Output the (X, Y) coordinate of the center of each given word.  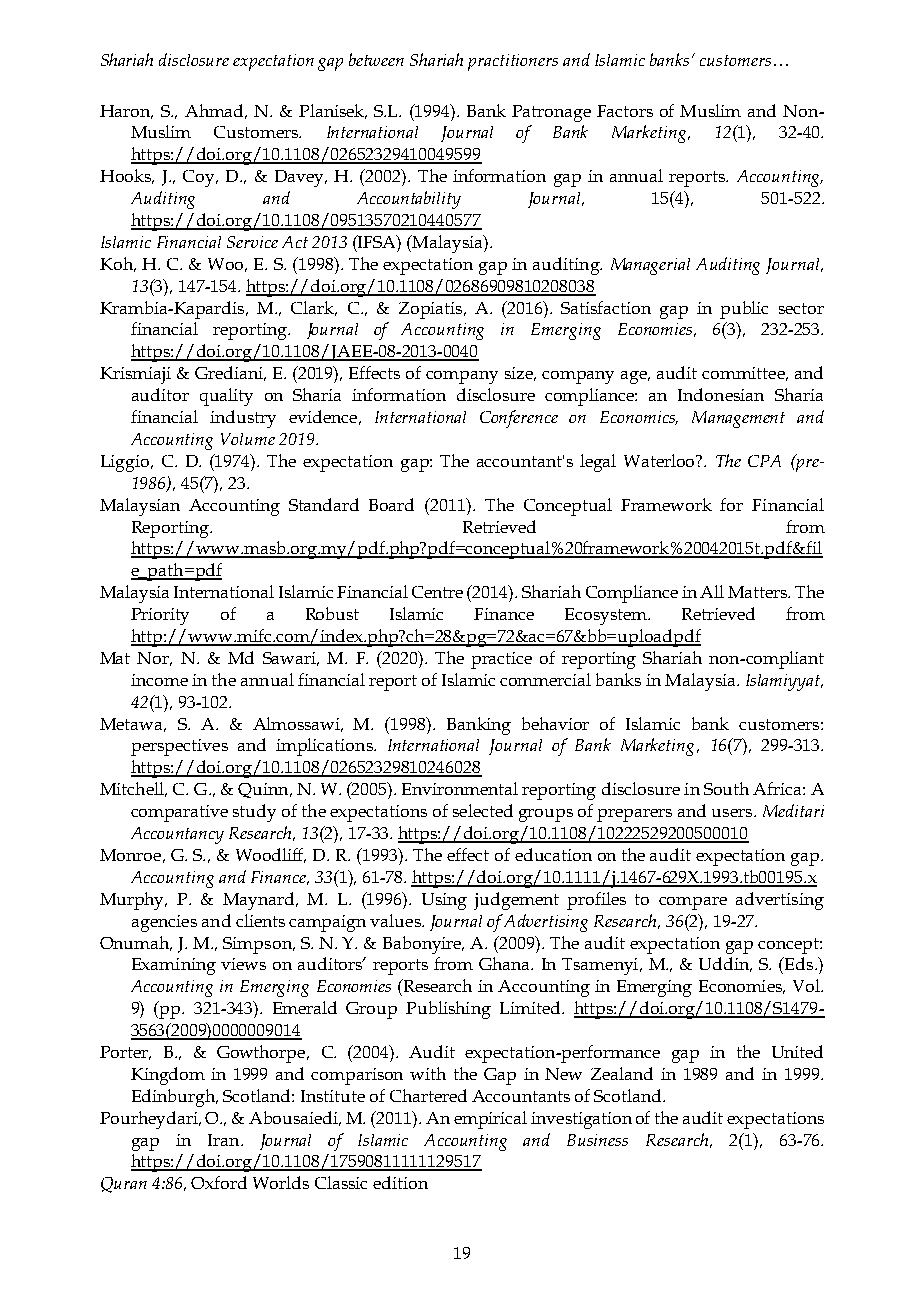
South (726, 788)
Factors (625, 111)
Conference (519, 419)
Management (738, 419)
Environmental (460, 788)
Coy (200, 178)
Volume (248, 439)
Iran (225, 1140)
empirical (490, 1120)
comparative (179, 813)
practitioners (513, 62)
